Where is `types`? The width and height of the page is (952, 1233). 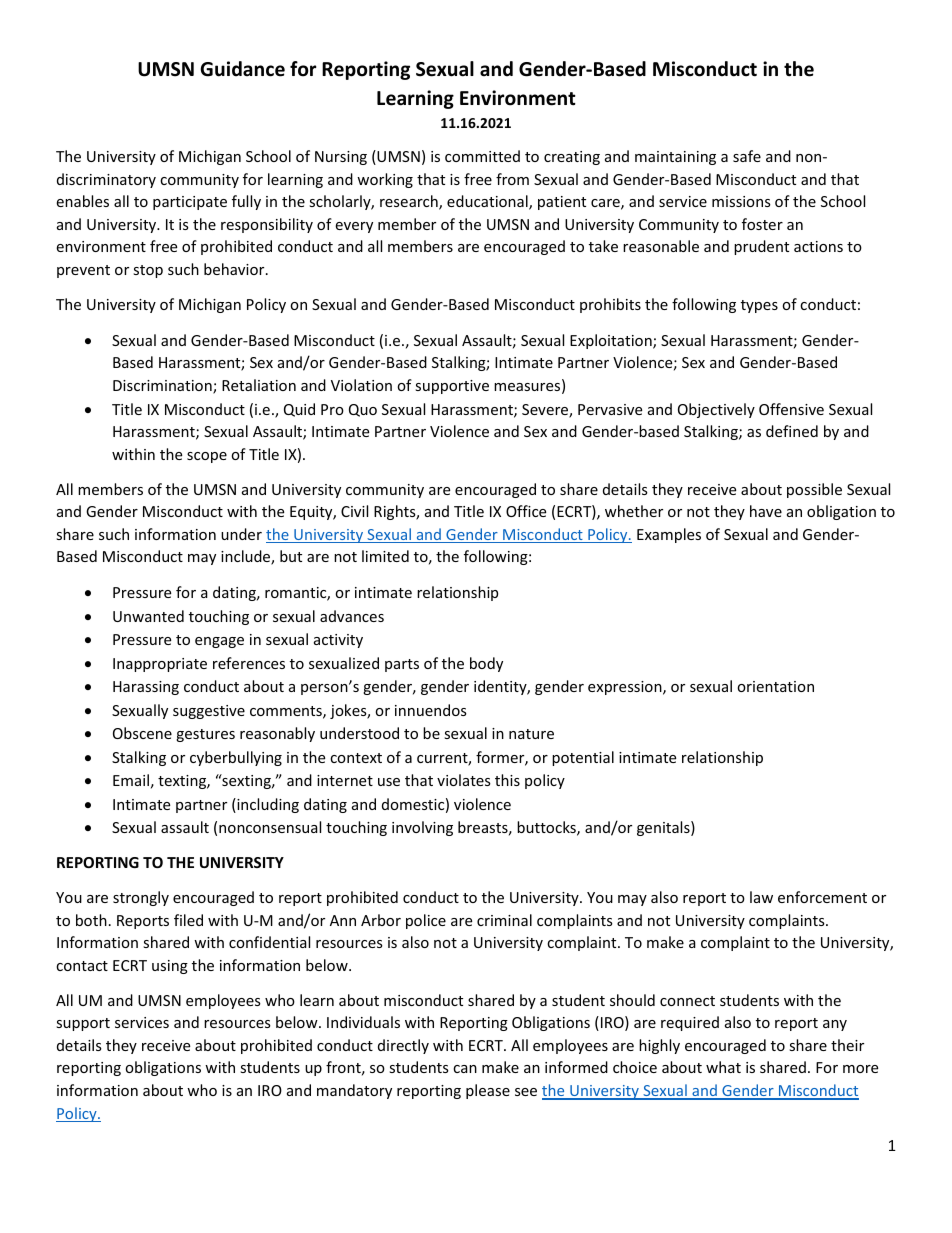
types is located at coordinates (759, 306).
